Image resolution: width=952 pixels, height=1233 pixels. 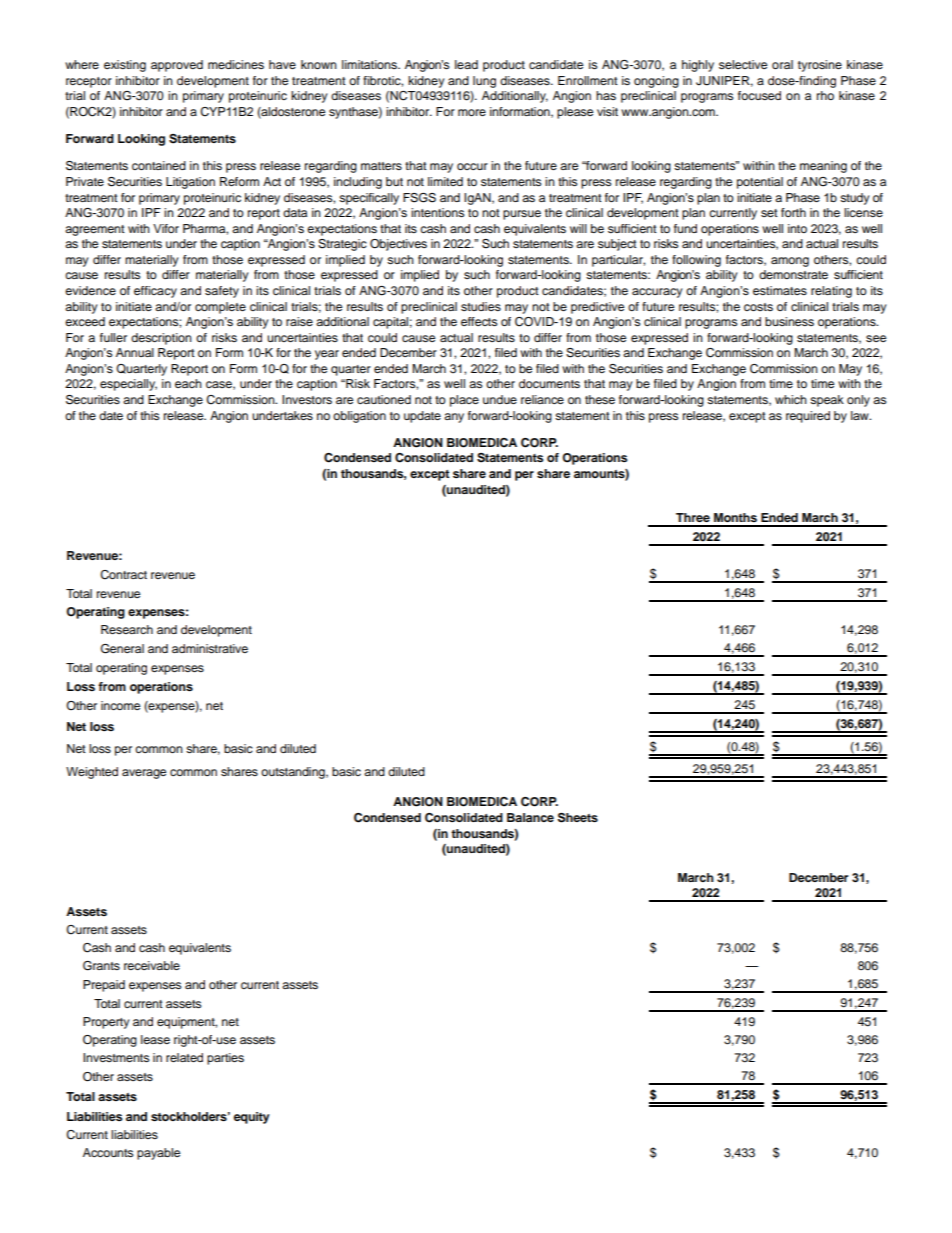 What do you see at coordinates (252, 1118) in the screenshot?
I see `equity` at bounding box center [252, 1118].
